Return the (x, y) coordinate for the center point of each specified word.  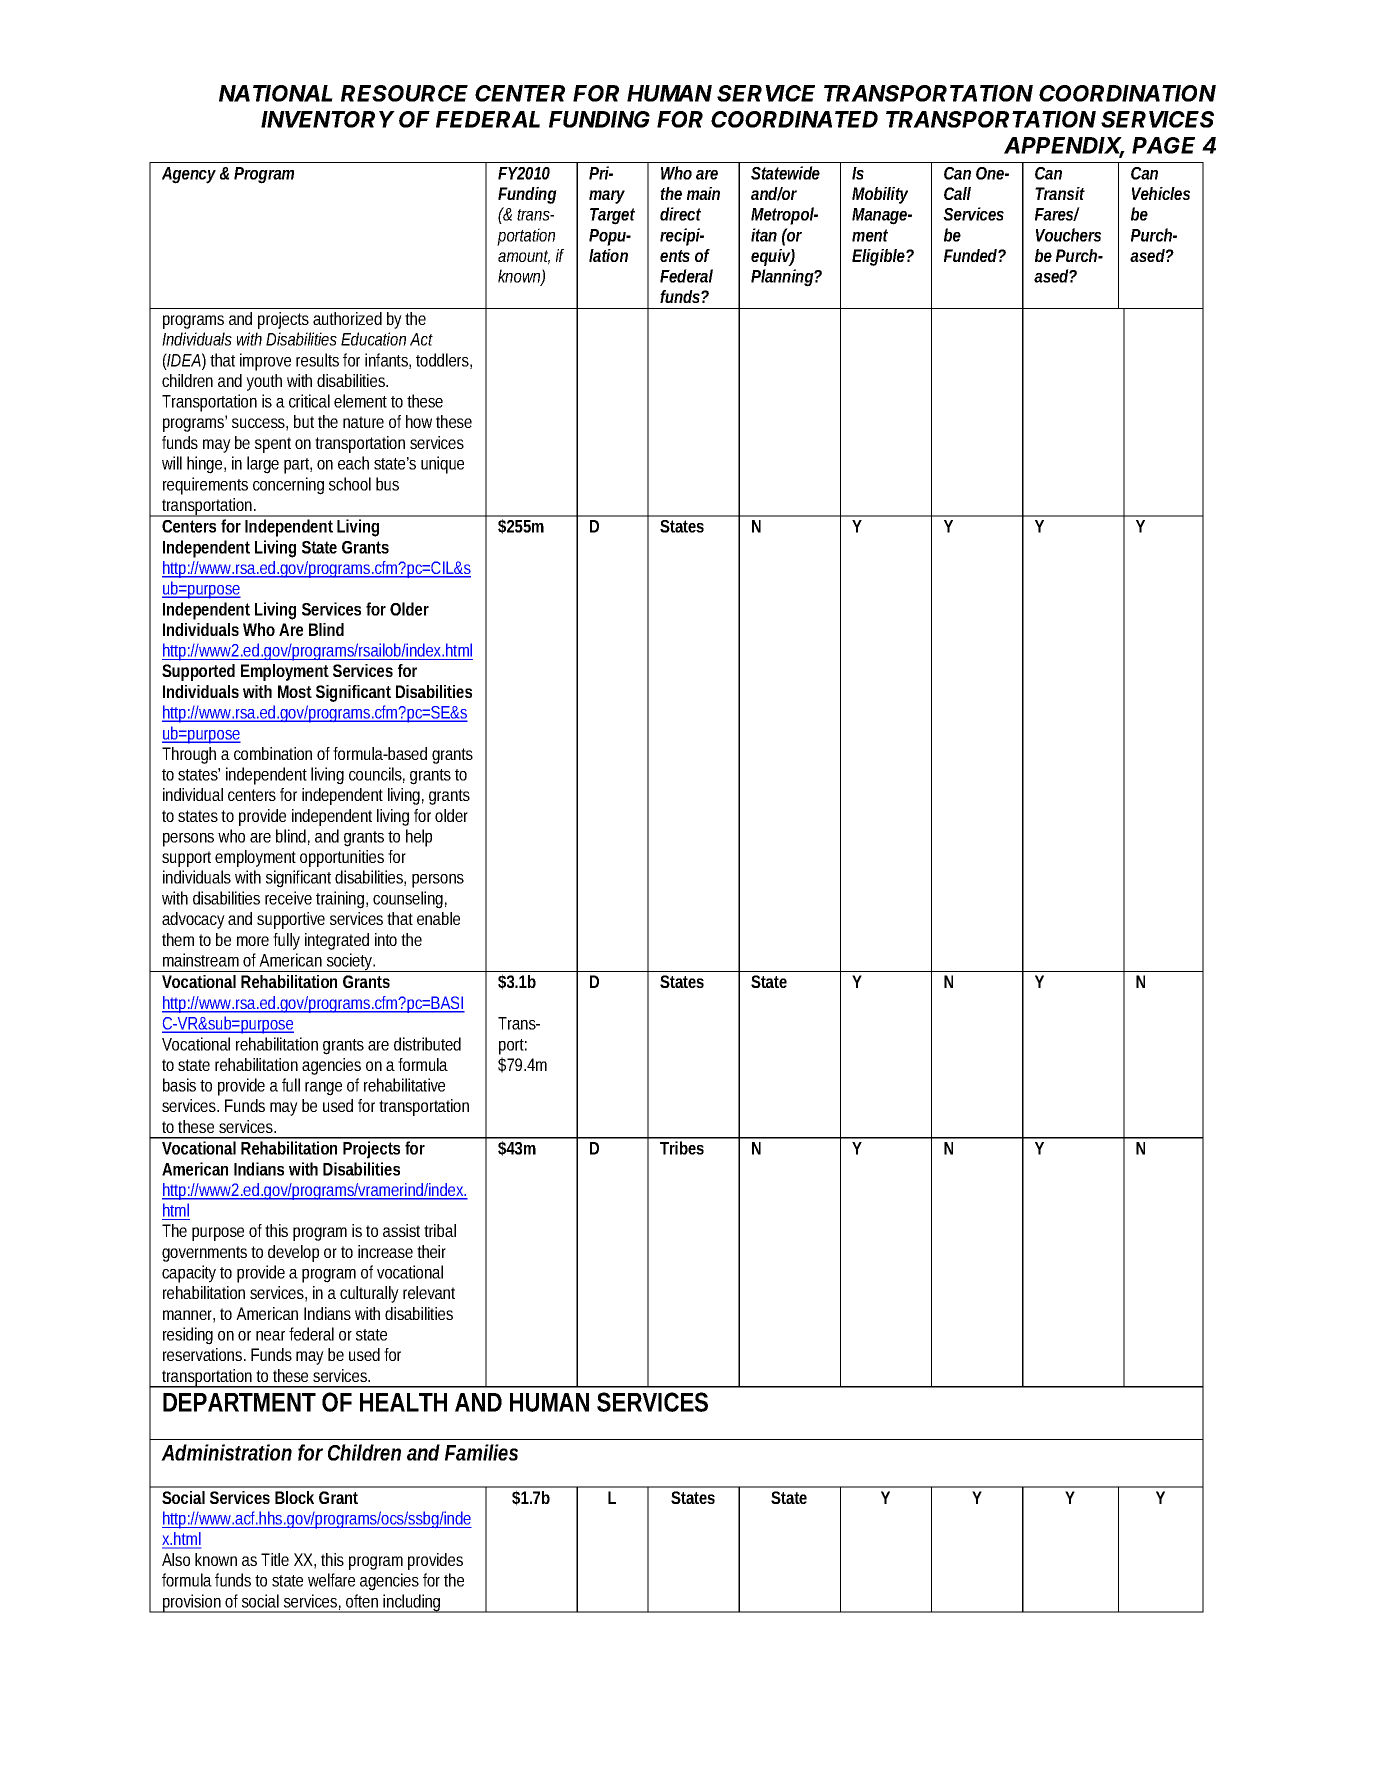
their (431, 1251)
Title (275, 1559)
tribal (440, 1230)
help (419, 838)
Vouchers (1068, 235)
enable (438, 918)
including (413, 1603)
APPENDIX (1064, 146)
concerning (288, 486)
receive (288, 898)
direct (680, 214)
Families (481, 1452)
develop (293, 1253)
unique (442, 465)
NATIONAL (276, 93)
